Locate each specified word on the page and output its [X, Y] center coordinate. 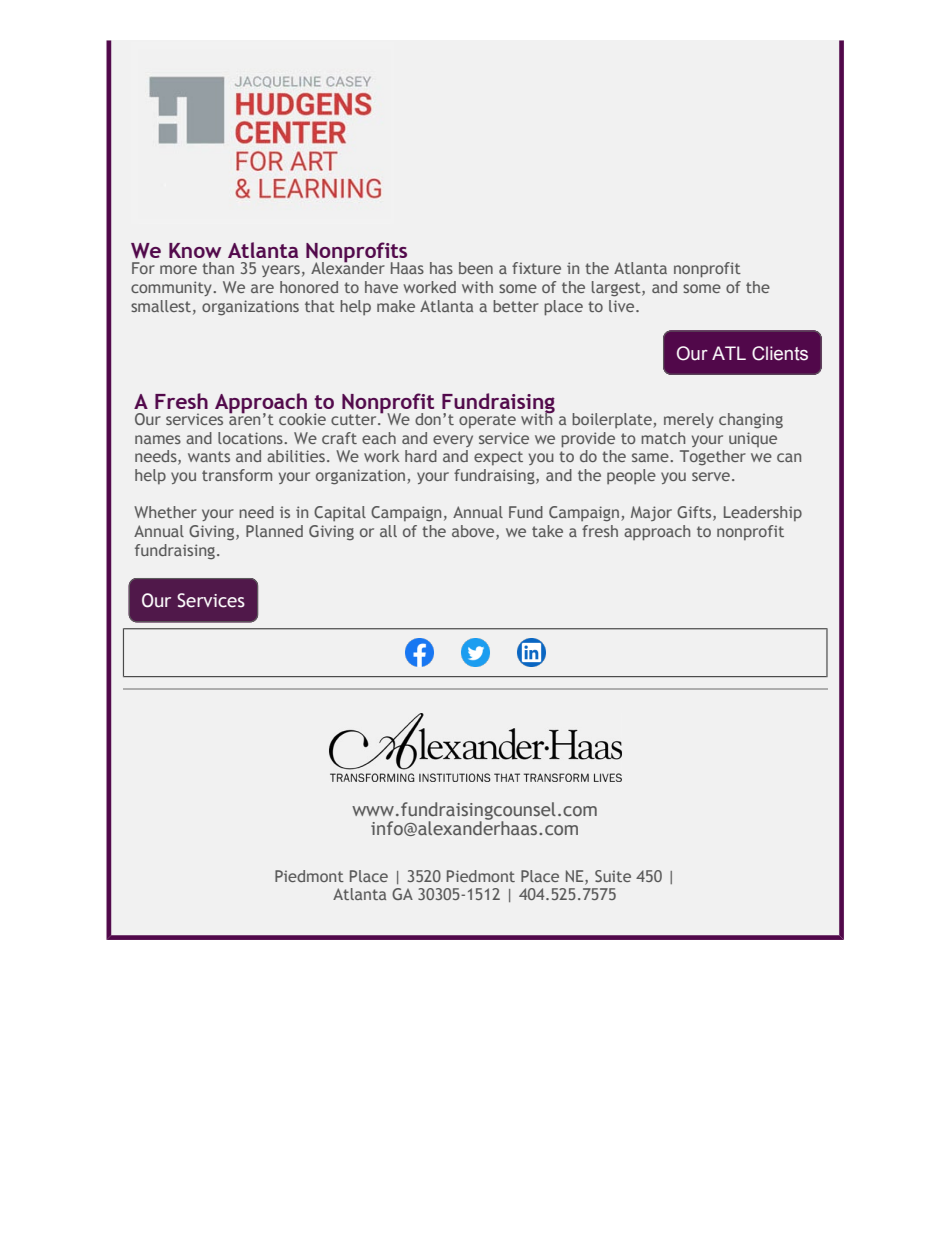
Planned [274, 531]
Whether [165, 512]
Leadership [763, 513]
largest [617, 289]
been [476, 268]
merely [689, 420]
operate [487, 421]
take [547, 531]
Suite [613, 876]
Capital [340, 513]
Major [651, 513]
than [218, 268]
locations [251, 438]
